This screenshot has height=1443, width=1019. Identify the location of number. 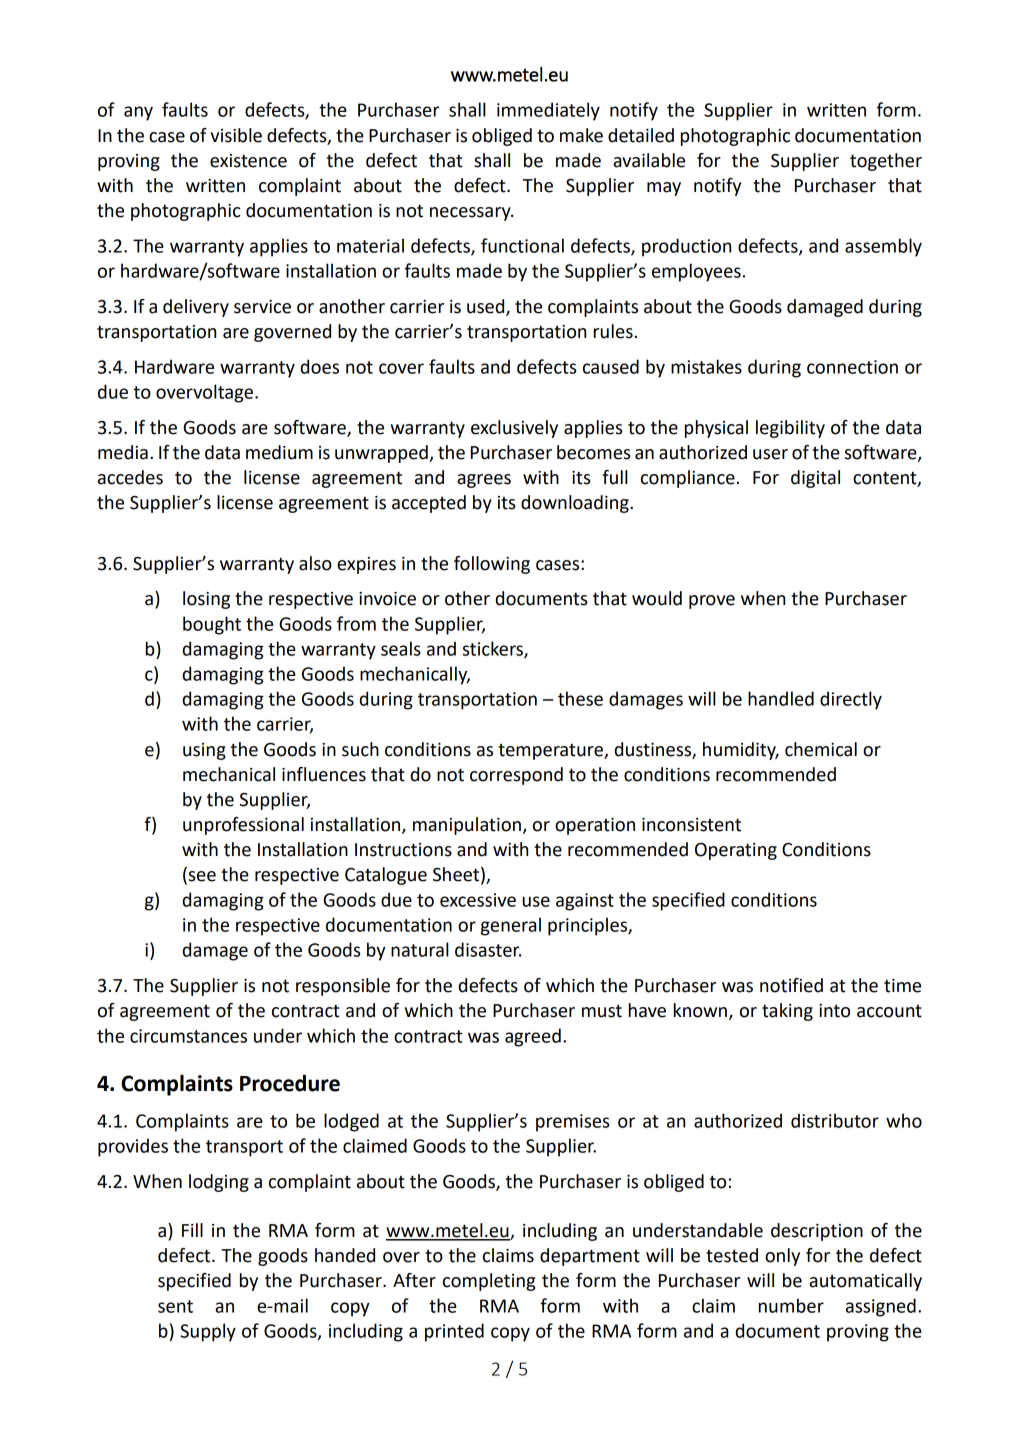
(791, 1305).
